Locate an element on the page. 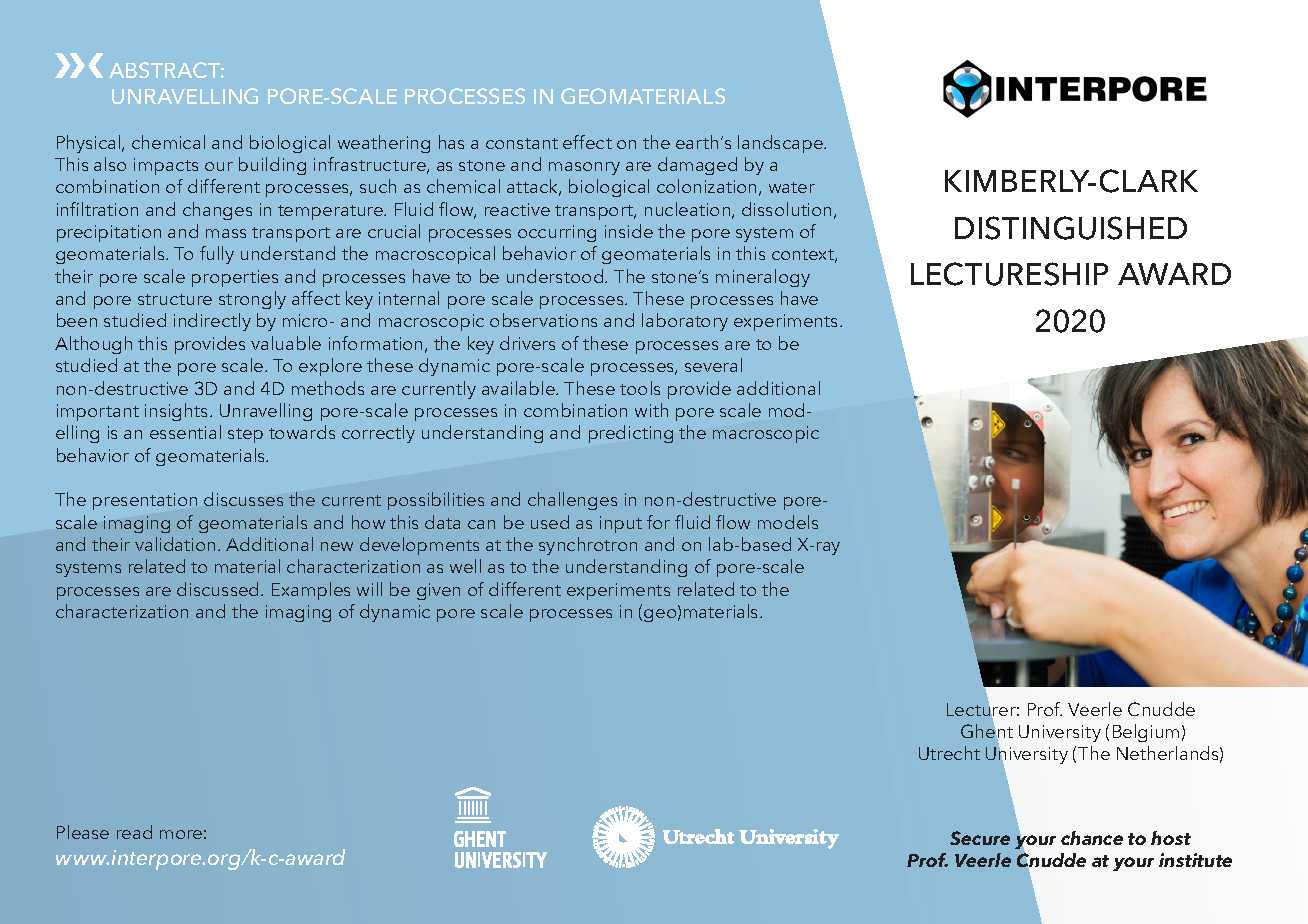 This page has height=924, width=1308. given is located at coordinates (438, 591).
